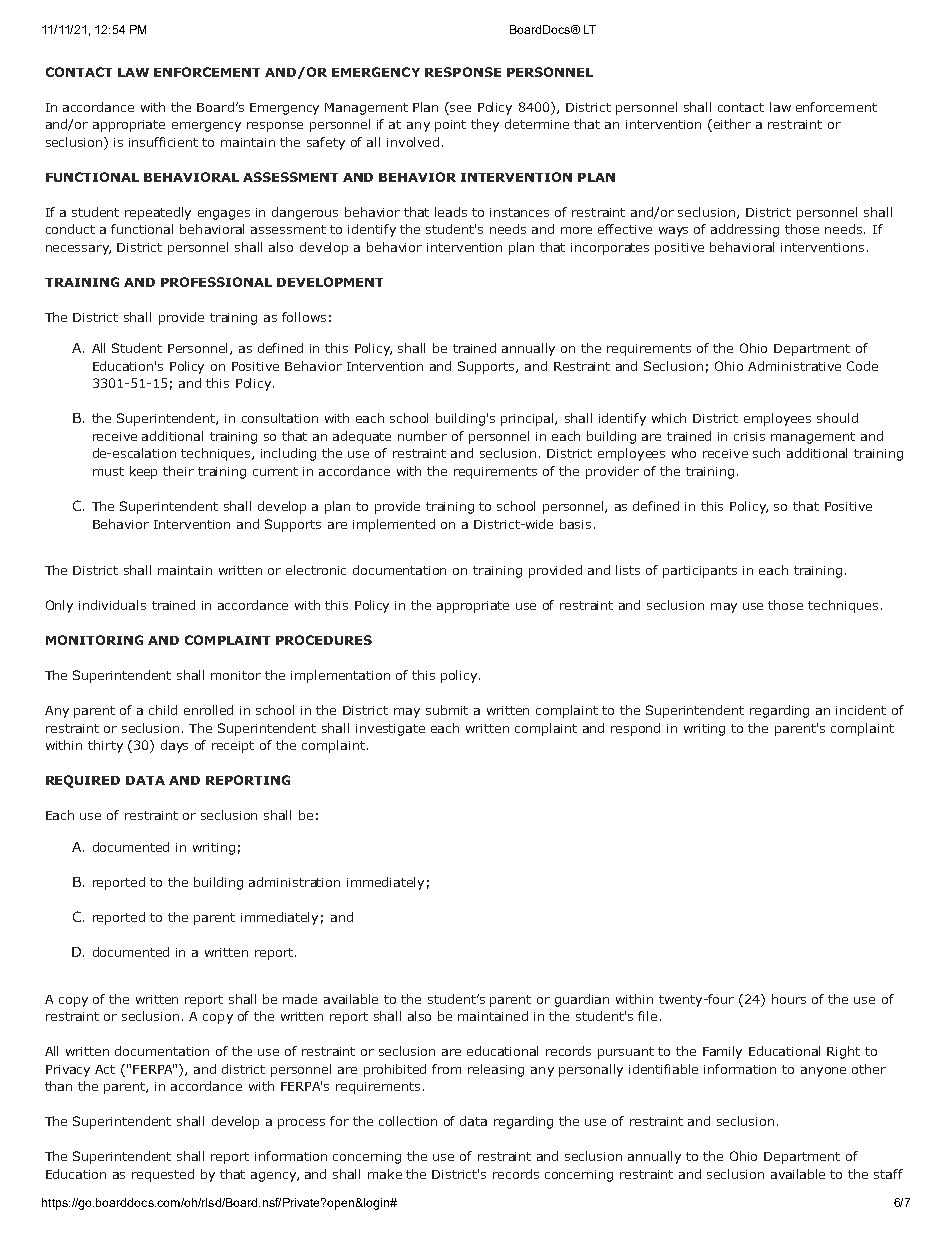  I want to click on submit, so click(447, 710).
